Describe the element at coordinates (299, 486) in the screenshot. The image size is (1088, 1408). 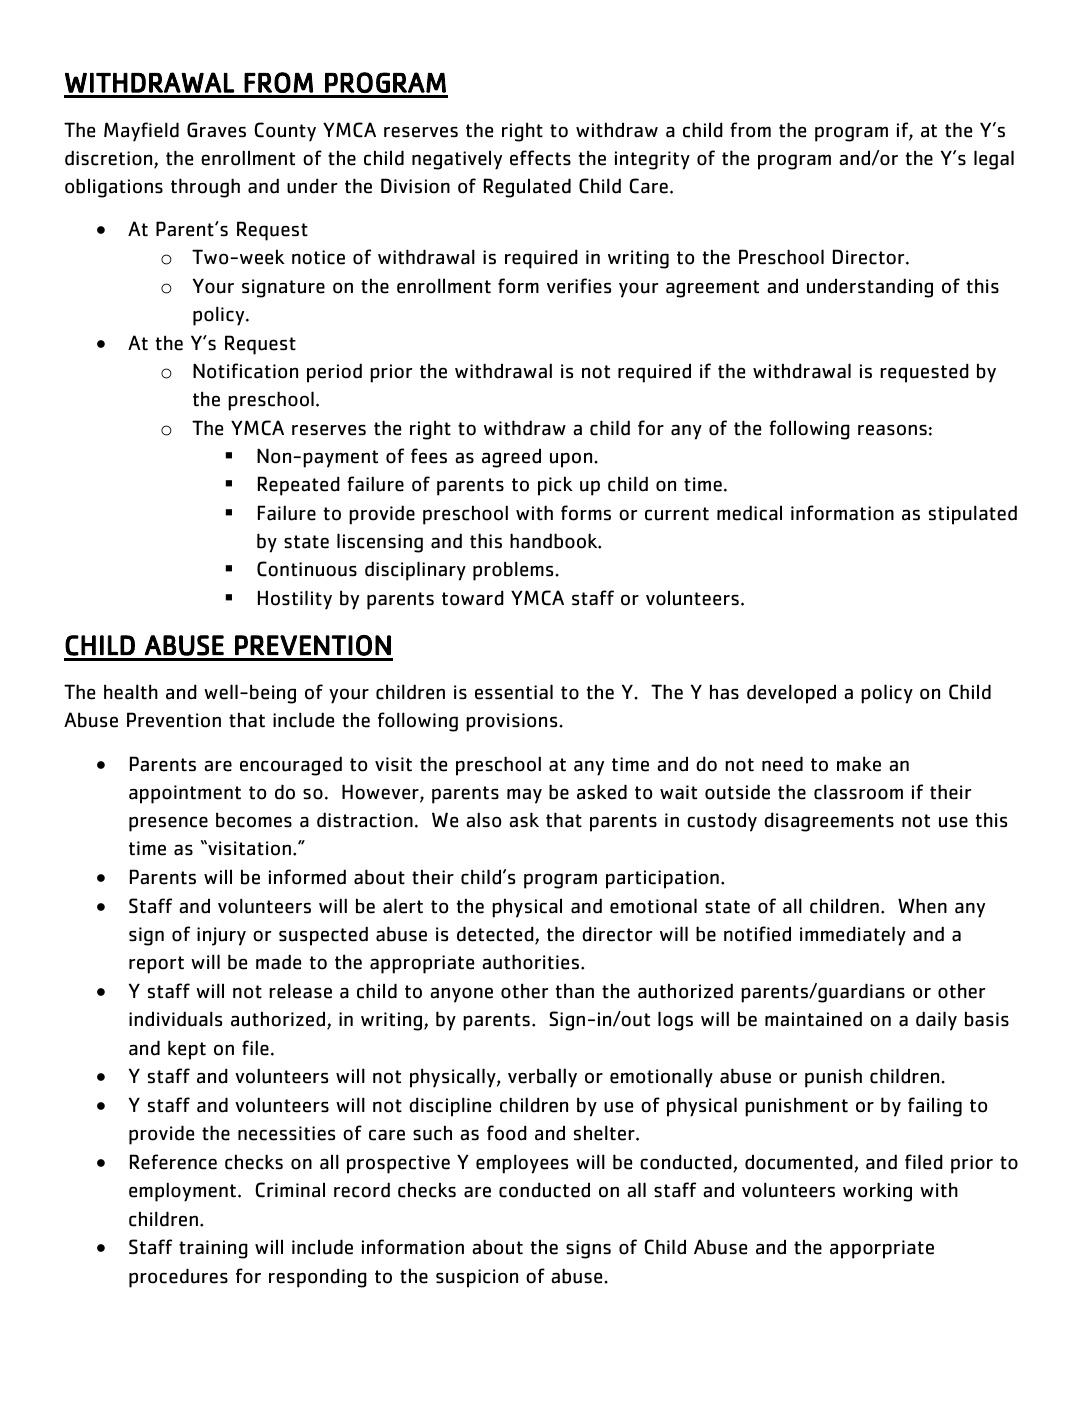
I see `Repeated` at that location.
